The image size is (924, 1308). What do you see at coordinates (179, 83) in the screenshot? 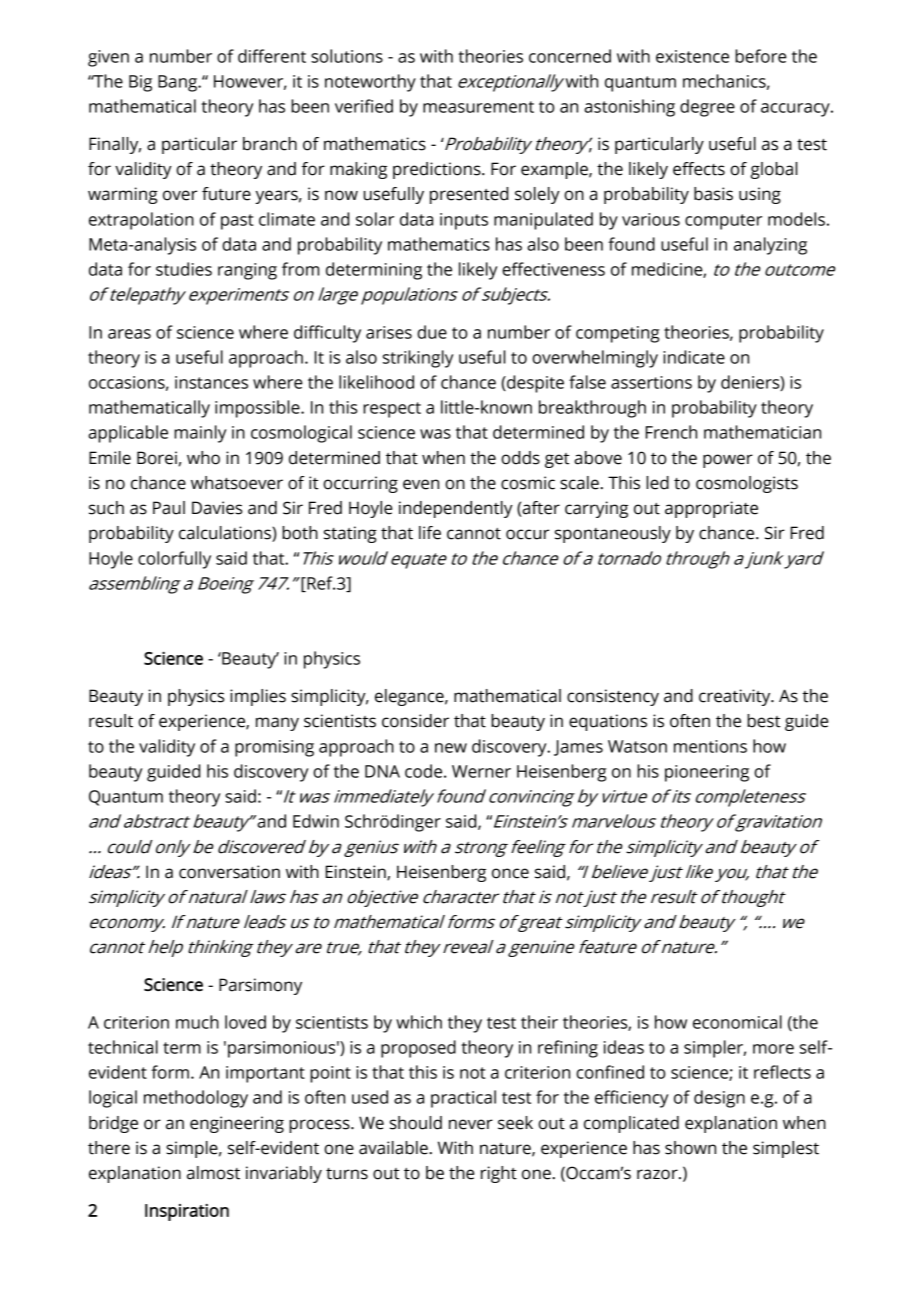
I see `Bang` at bounding box center [179, 83].
